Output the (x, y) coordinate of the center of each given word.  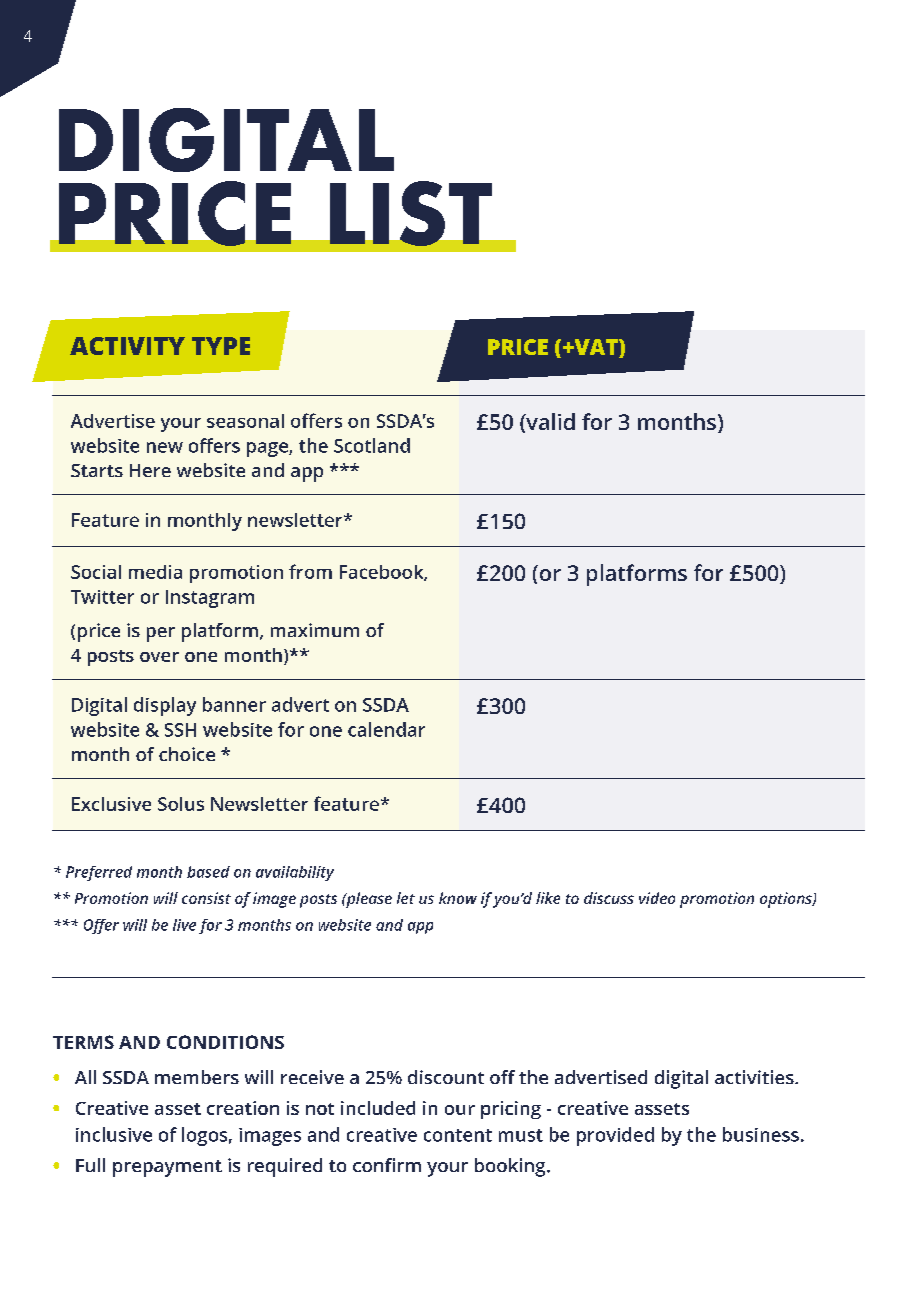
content (458, 1135)
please (368, 900)
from (310, 571)
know (458, 898)
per (161, 634)
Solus (181, 804)
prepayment (167, 1168)
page (268, 449)
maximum (315, 630)
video (657, 898)
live (184, 925)
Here (150, 470)
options (787, 900)
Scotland (372, 445)
